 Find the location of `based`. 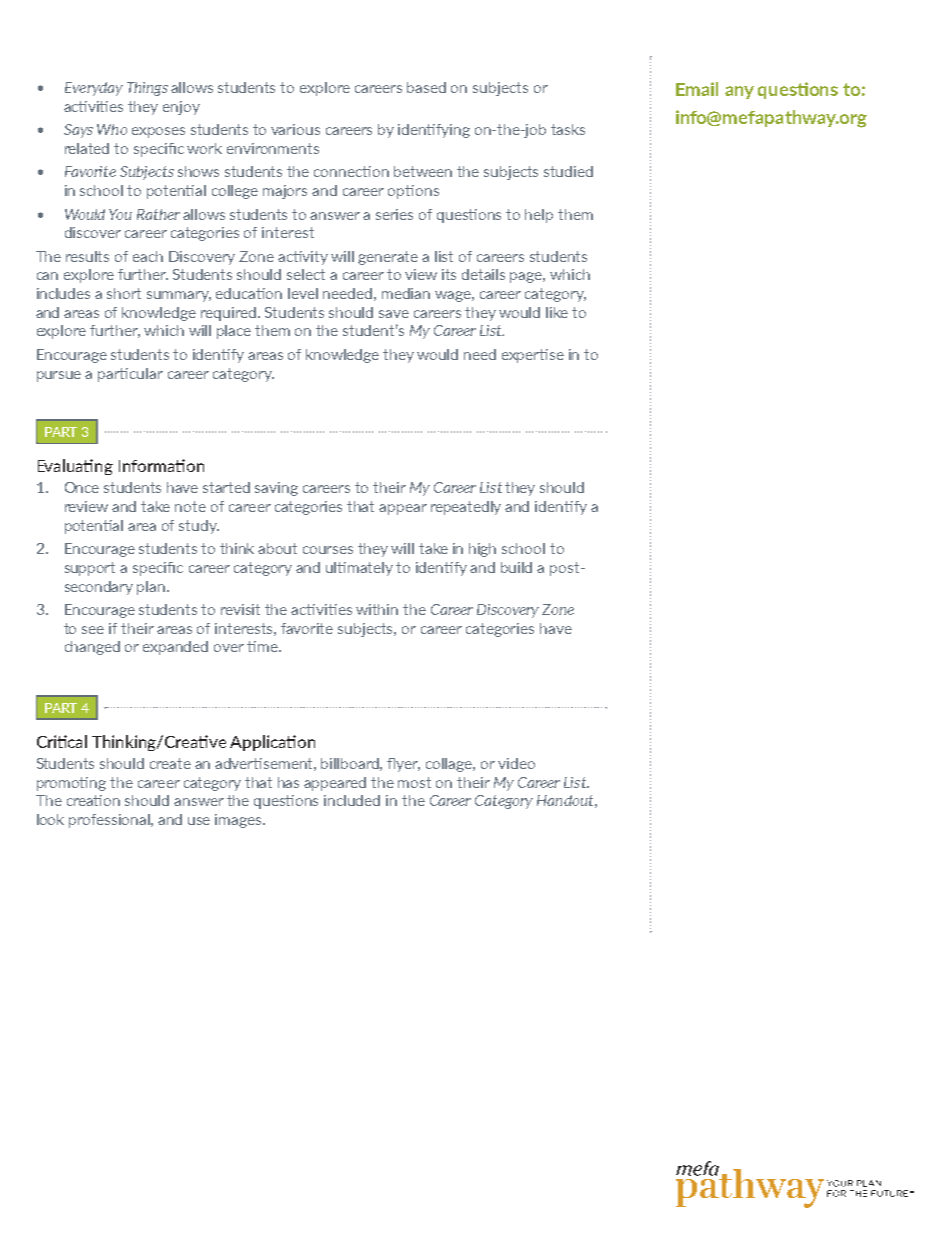

based is located at coordinates (426, 87).
